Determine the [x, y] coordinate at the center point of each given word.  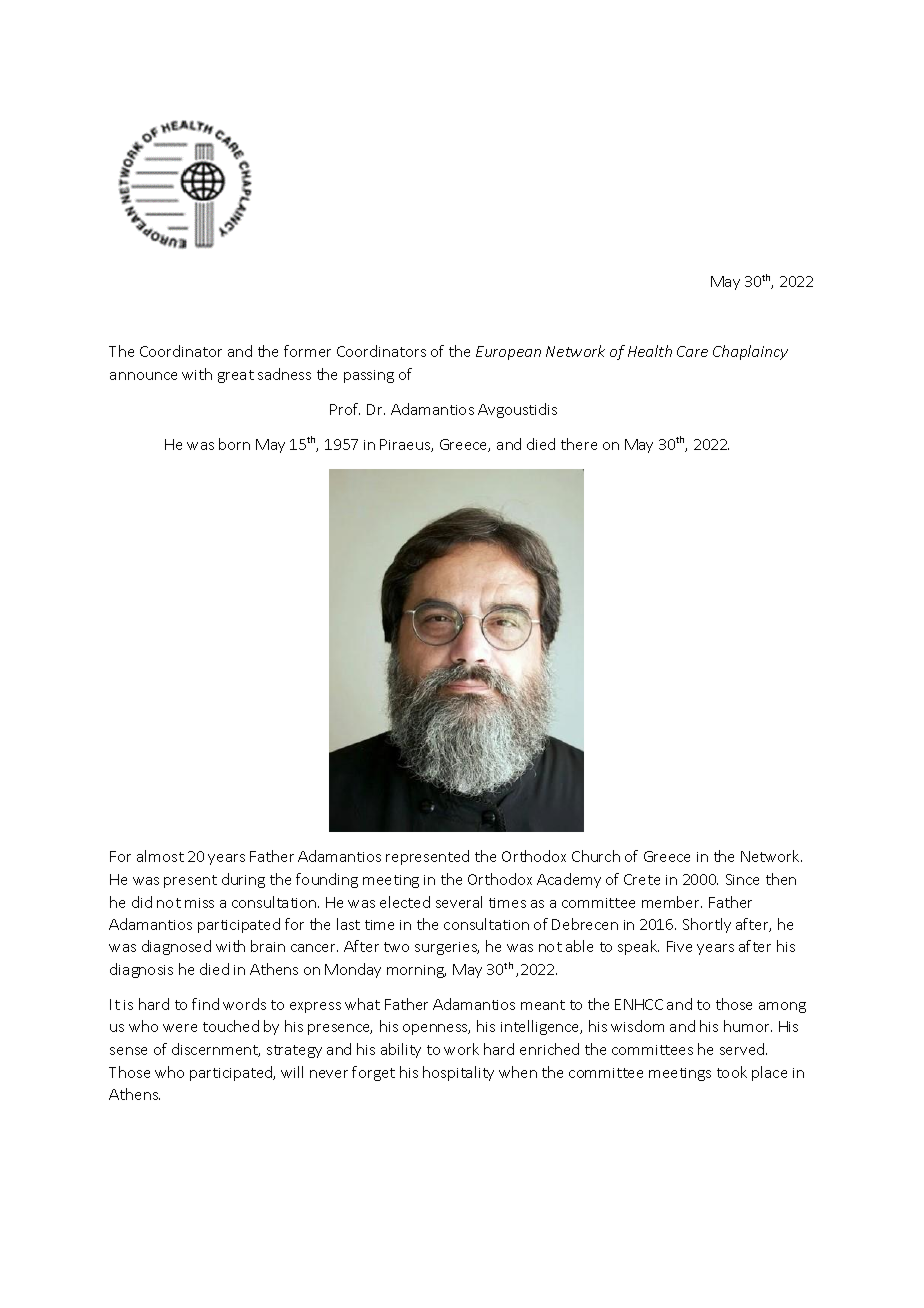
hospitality [458, 1073]
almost [160, 856]
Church [596, 856]
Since [742, 879]
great [236, 376]
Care [692, 351]
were [180, 1028]
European [508, 353]
